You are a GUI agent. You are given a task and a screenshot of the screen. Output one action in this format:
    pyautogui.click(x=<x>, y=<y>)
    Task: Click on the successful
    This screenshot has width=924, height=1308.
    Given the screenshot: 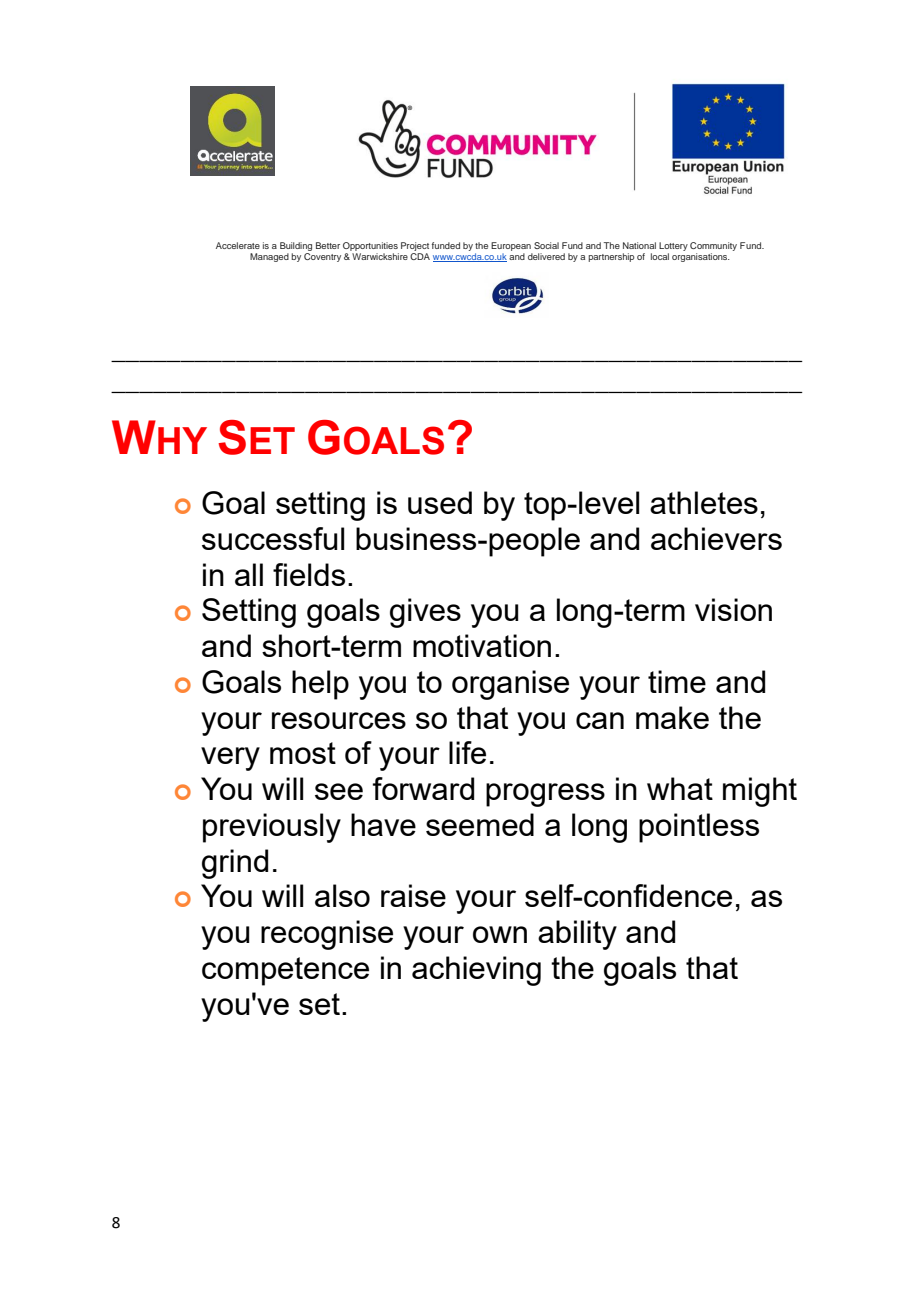 What is the action you would take?
    pyautogui.click(x=273, y=538)
